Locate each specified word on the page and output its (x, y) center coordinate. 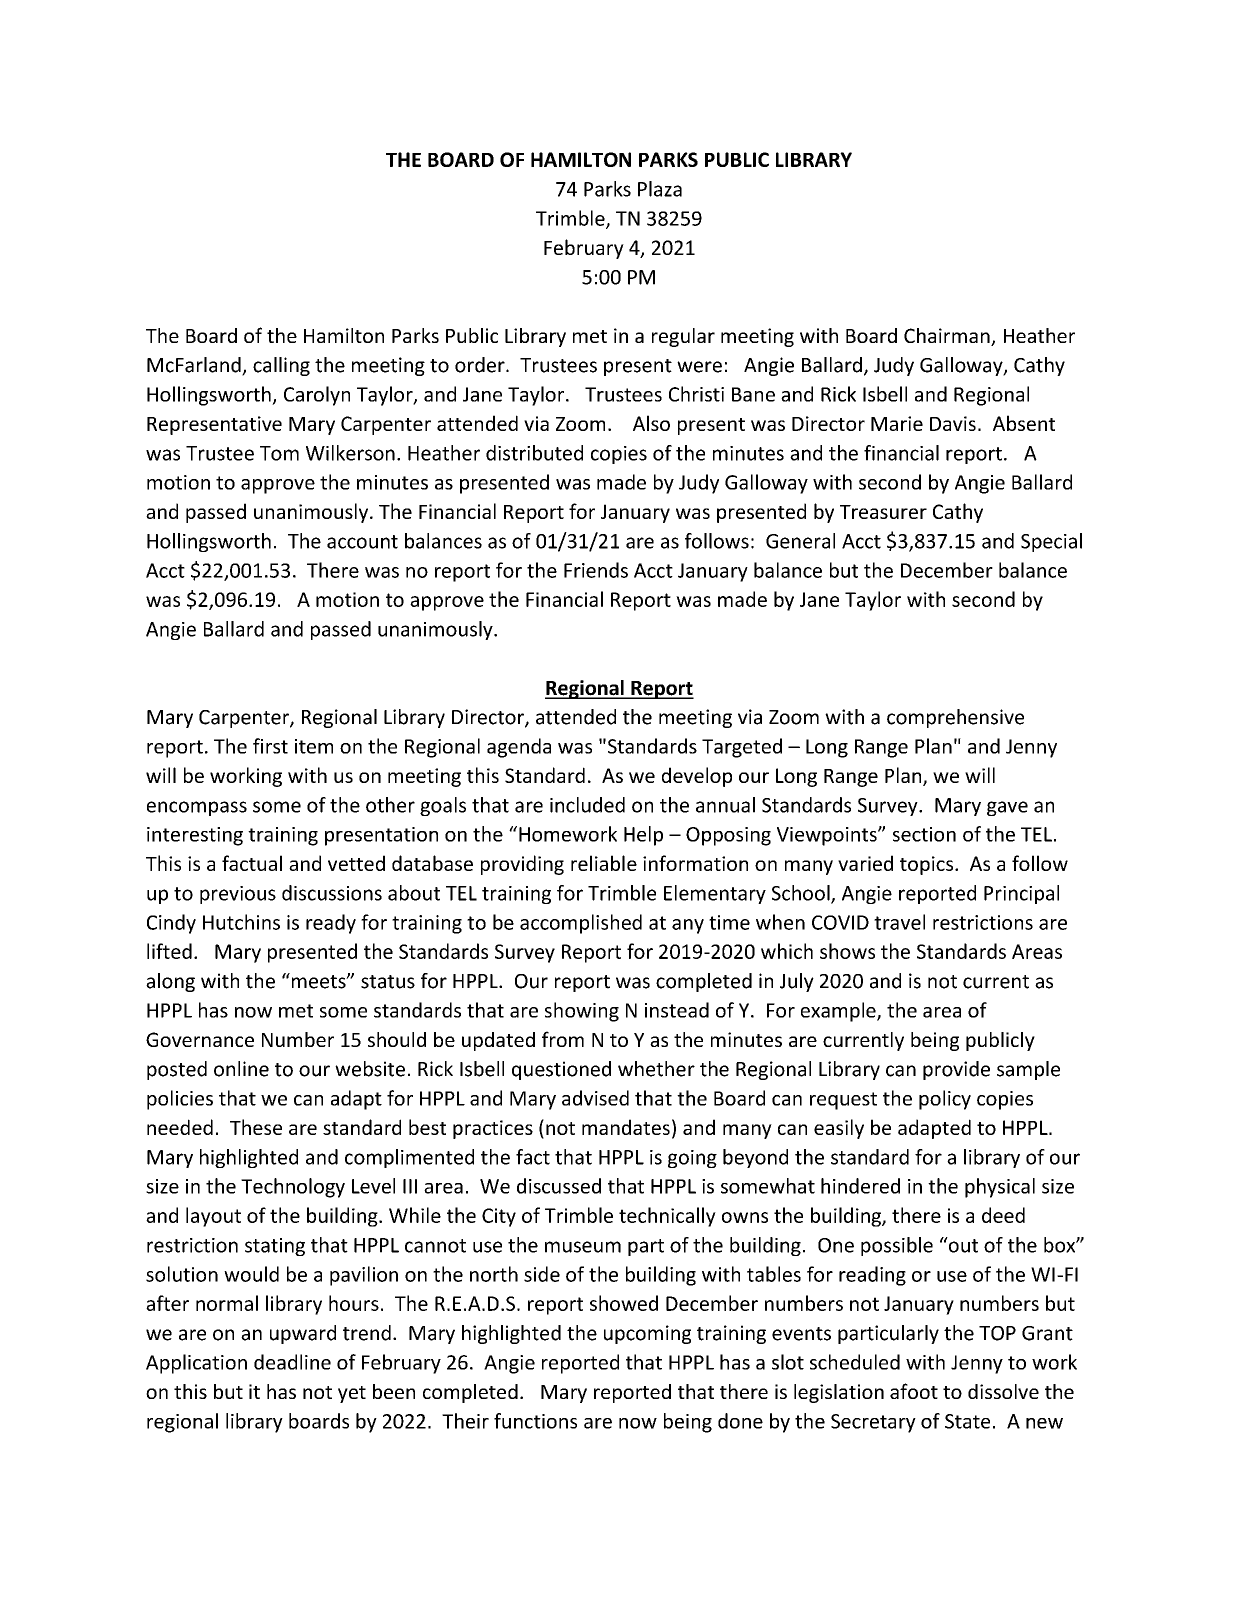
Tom (279, 453)
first (270, 746)
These (256, 1127)
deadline (292, 1362)
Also (651, 423)
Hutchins (241, 922)
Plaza (660, 189)
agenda (519, 748)
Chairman (948, 337)
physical (1000, 1188)
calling (281, 366)
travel (899, 922)
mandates (626, 1127)
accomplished (581, 924)
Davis (953, 423)
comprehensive (955, 718)
